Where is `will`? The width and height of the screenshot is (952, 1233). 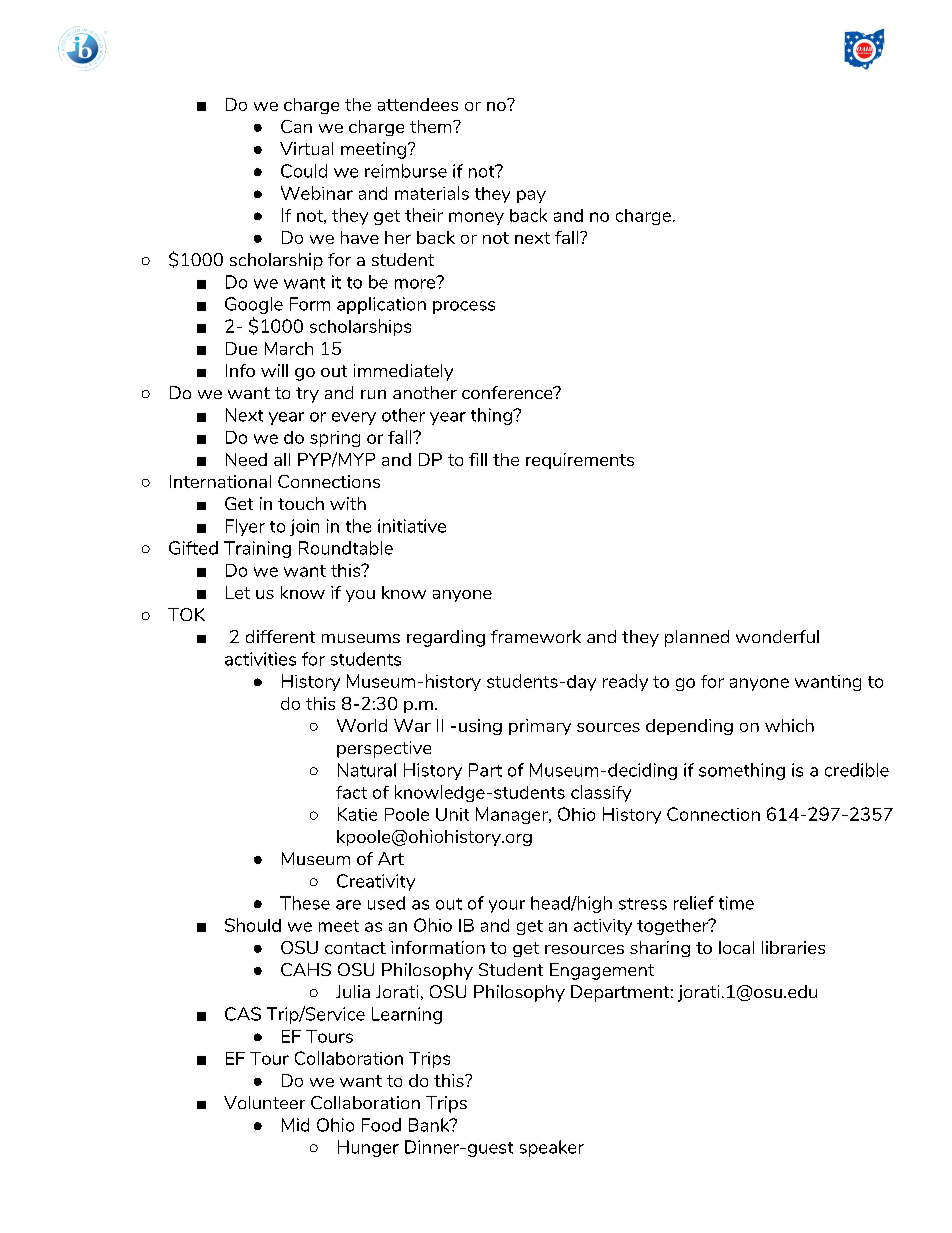
will is located at coordinates (274, 370).
